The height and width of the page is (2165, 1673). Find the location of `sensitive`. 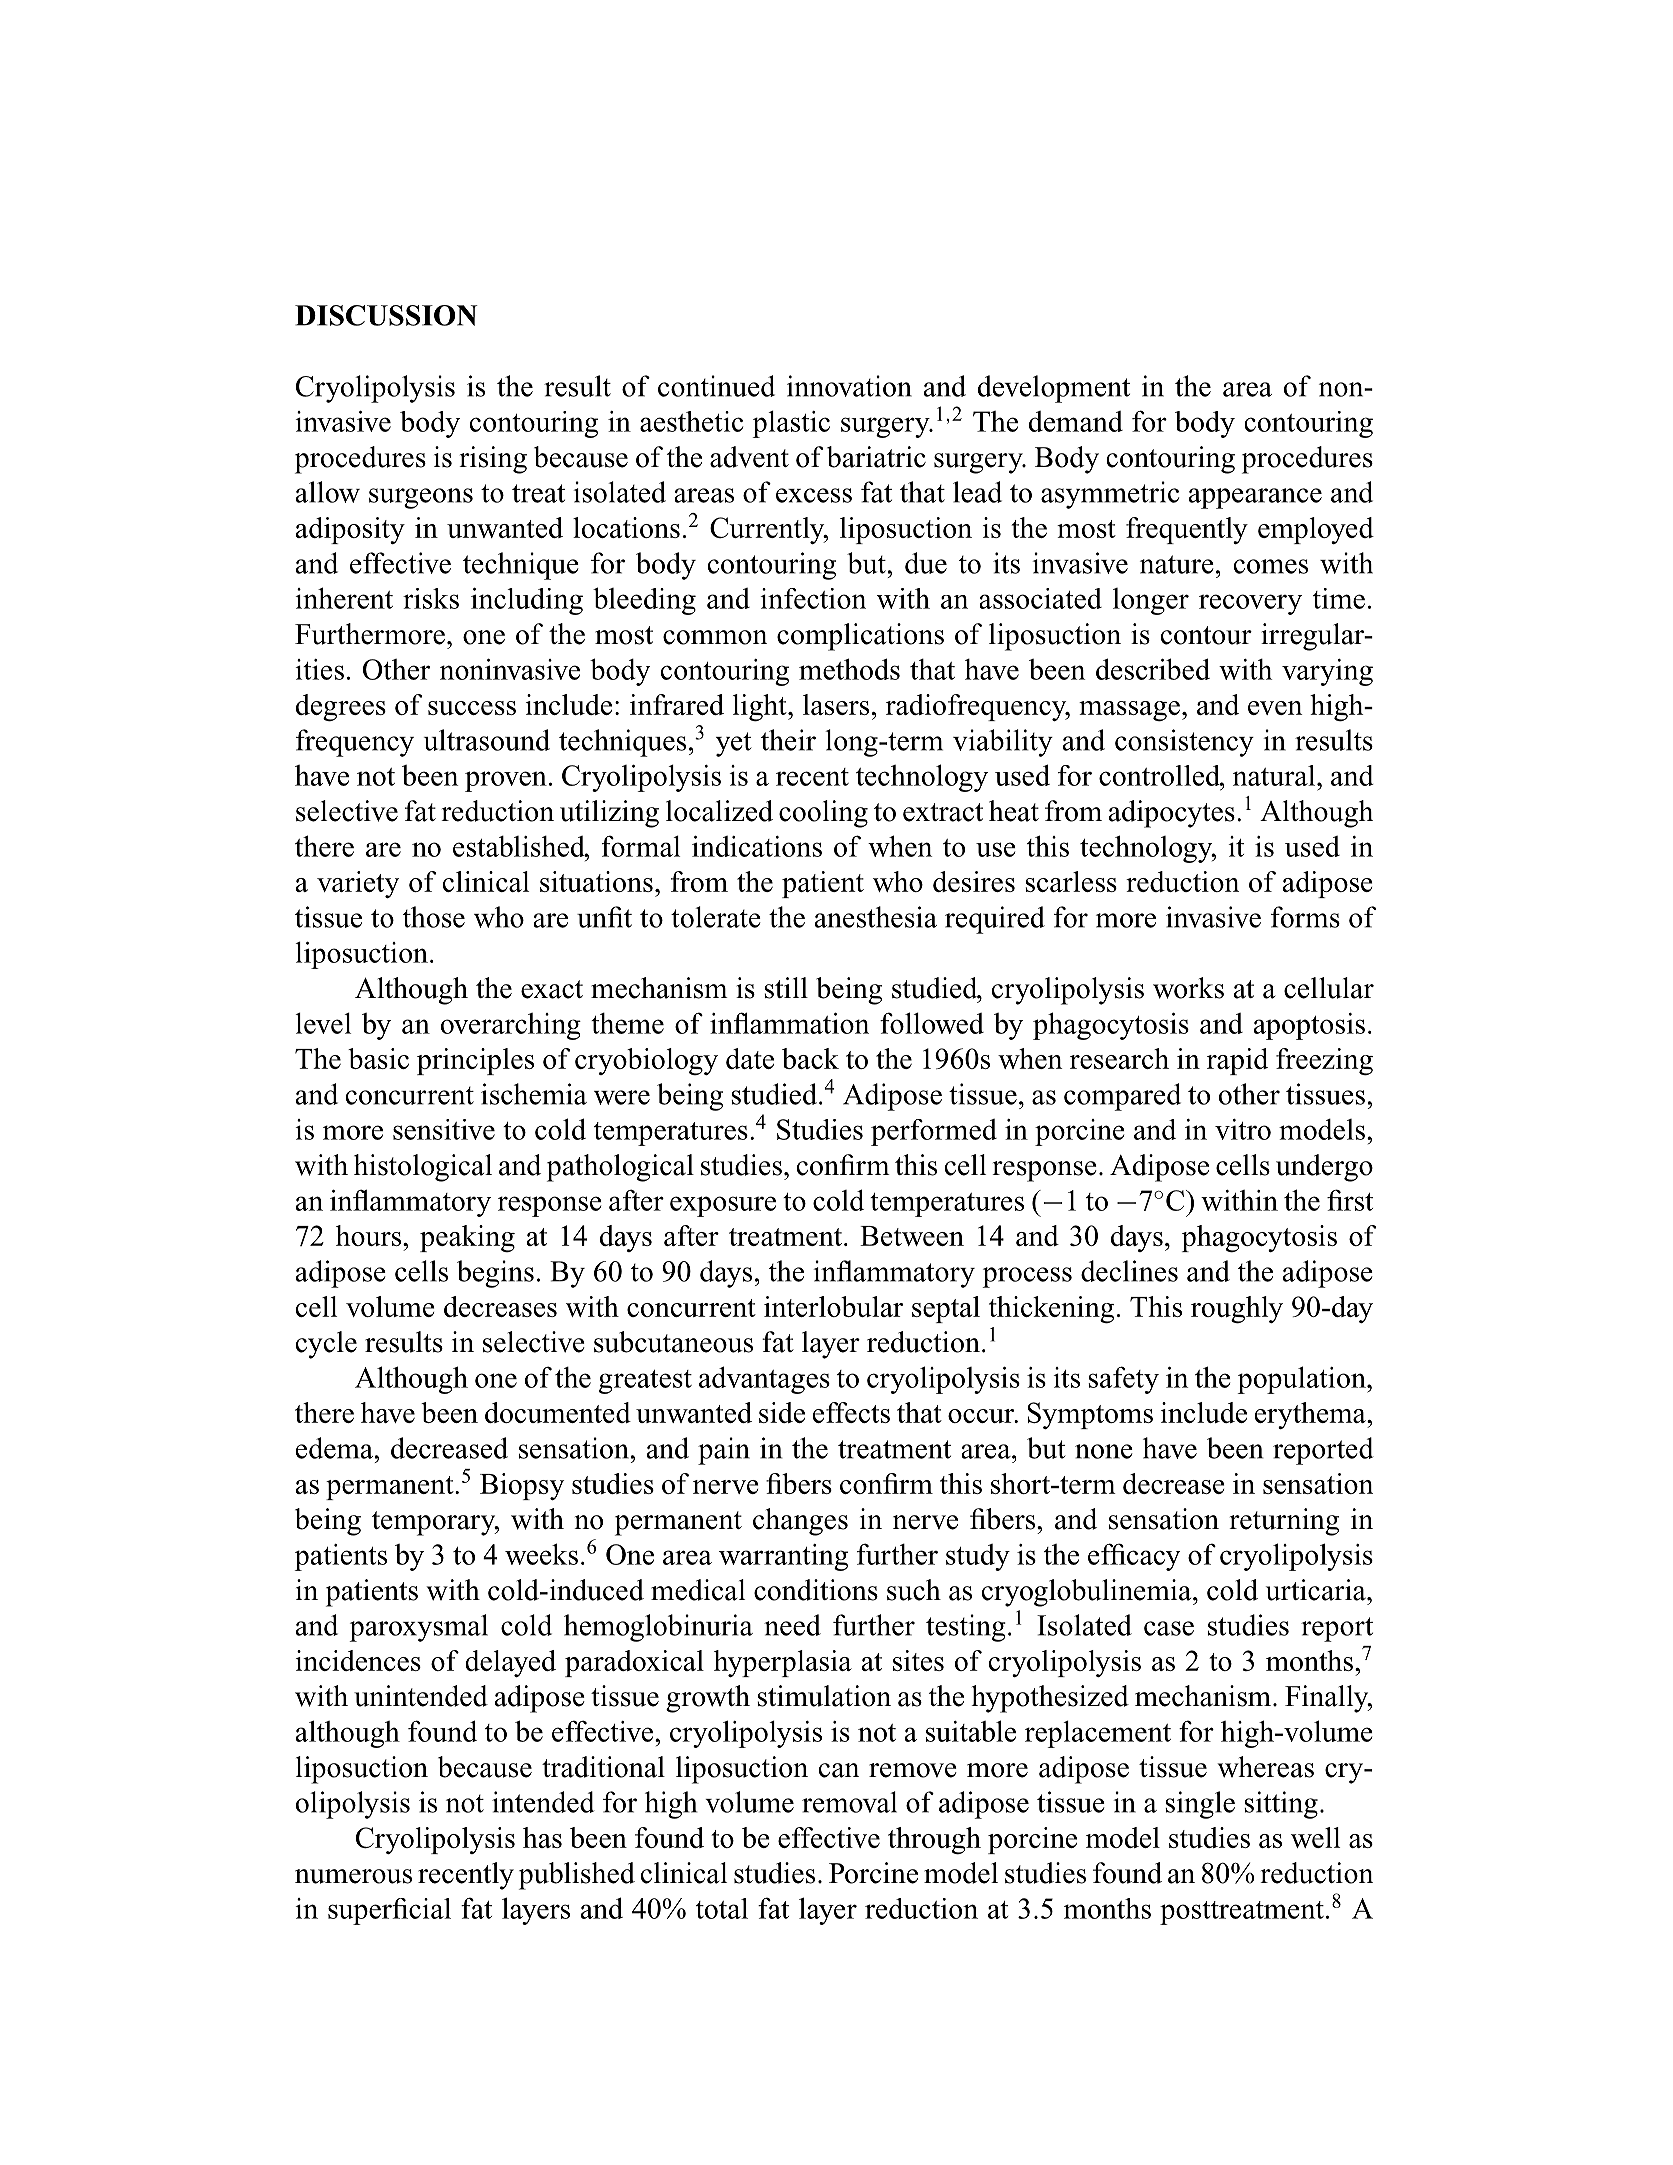

sensitive is located at coordinates (444, 1129).
